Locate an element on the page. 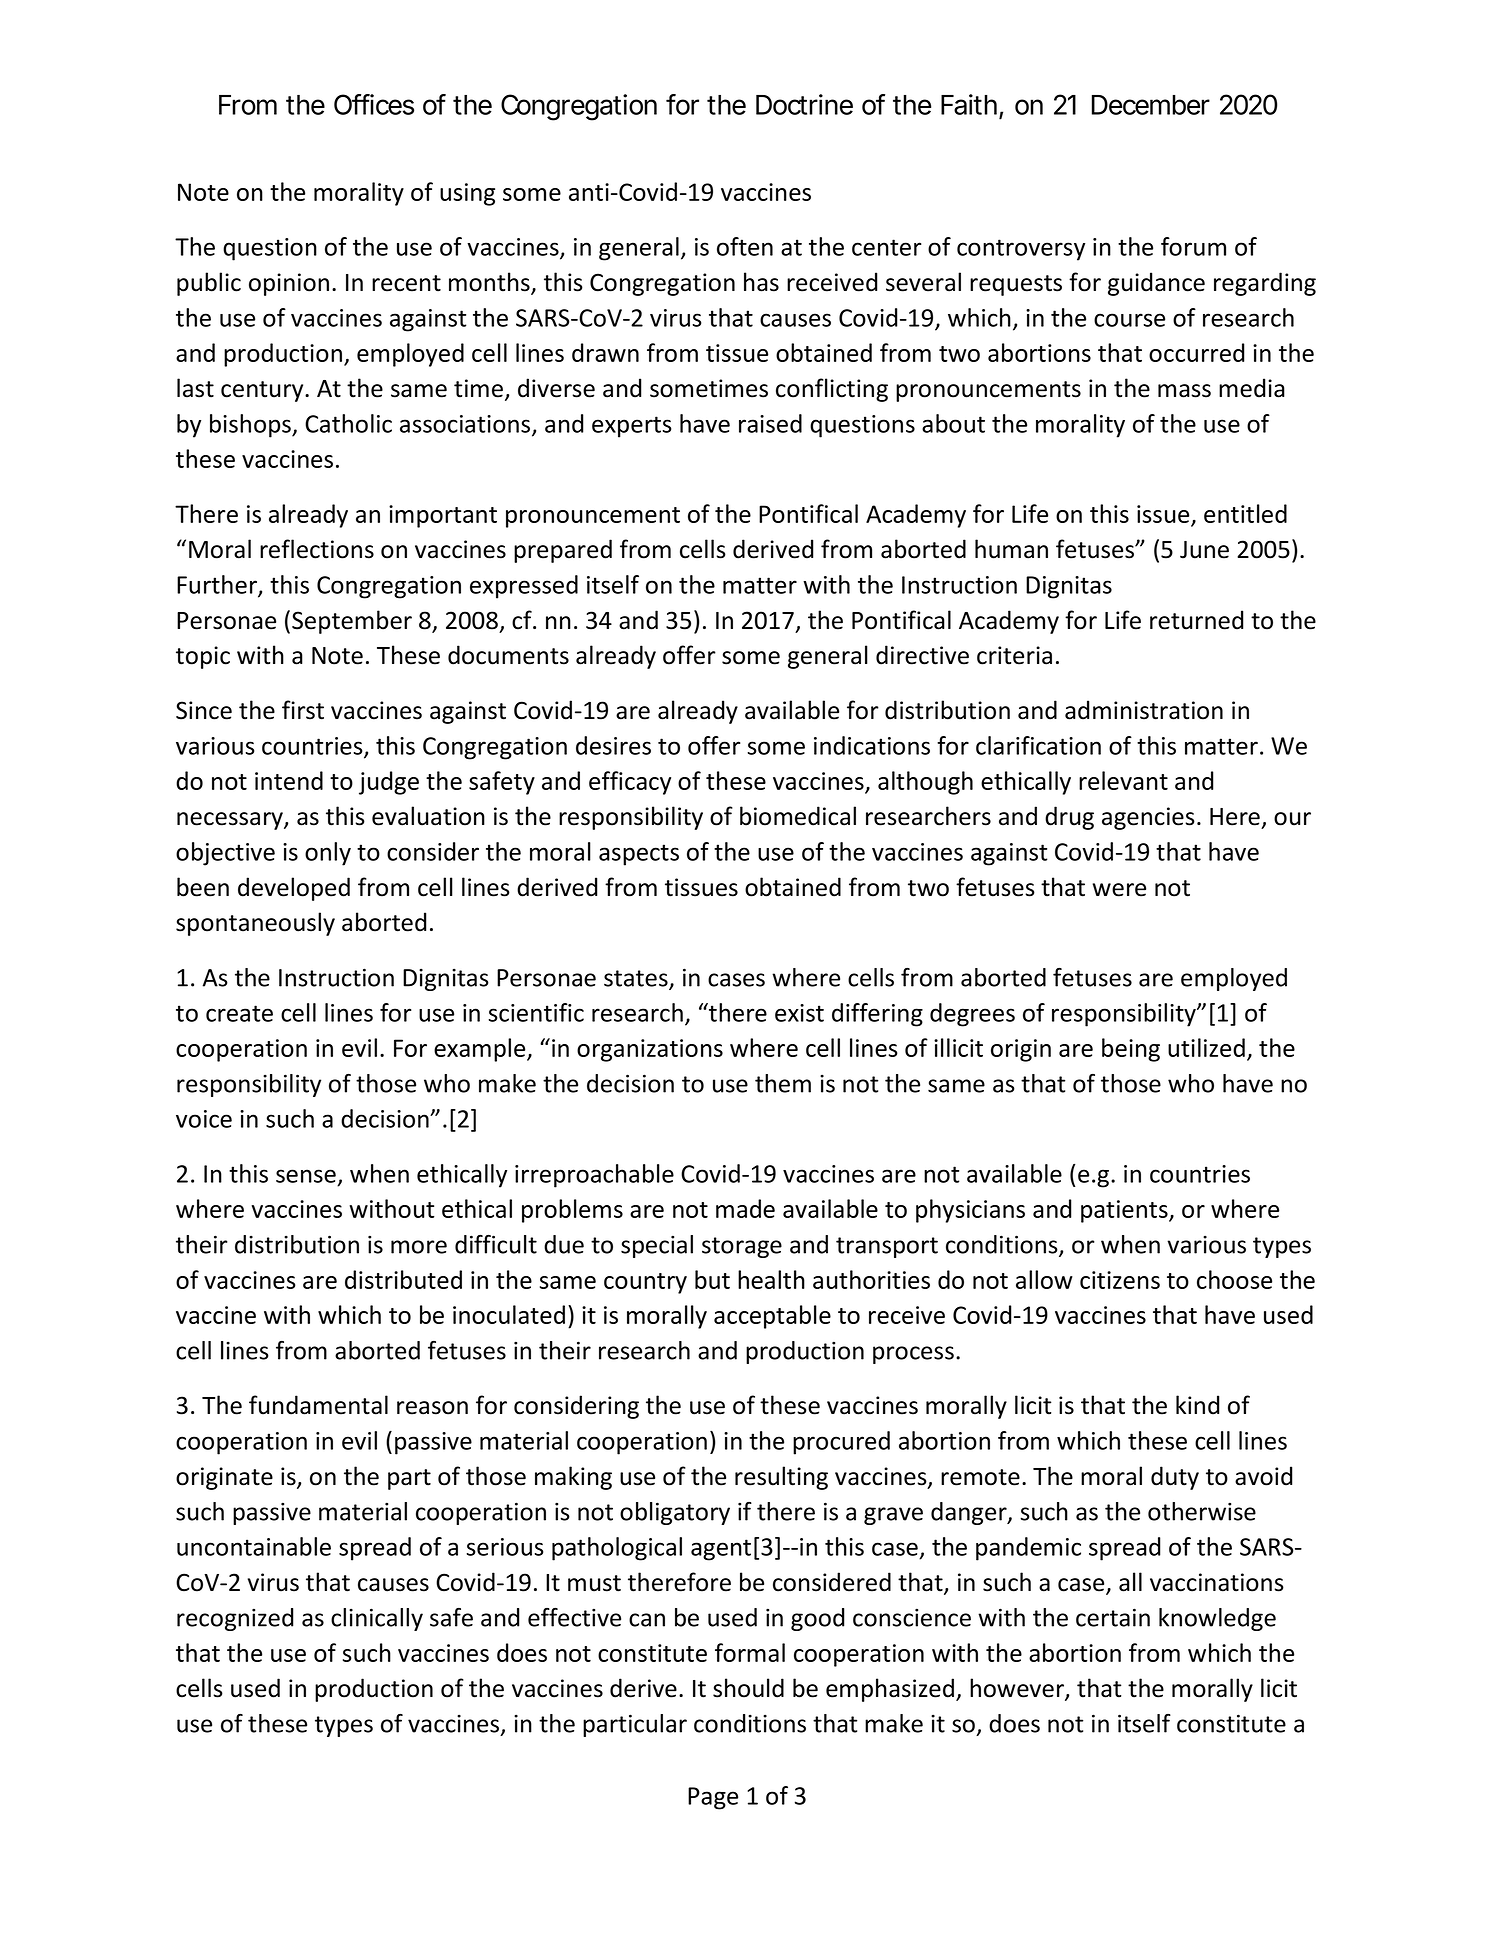 Image resolution: width=1494 pixels, height=1933 pixels. sense is located at coordinates (306, 1176).
